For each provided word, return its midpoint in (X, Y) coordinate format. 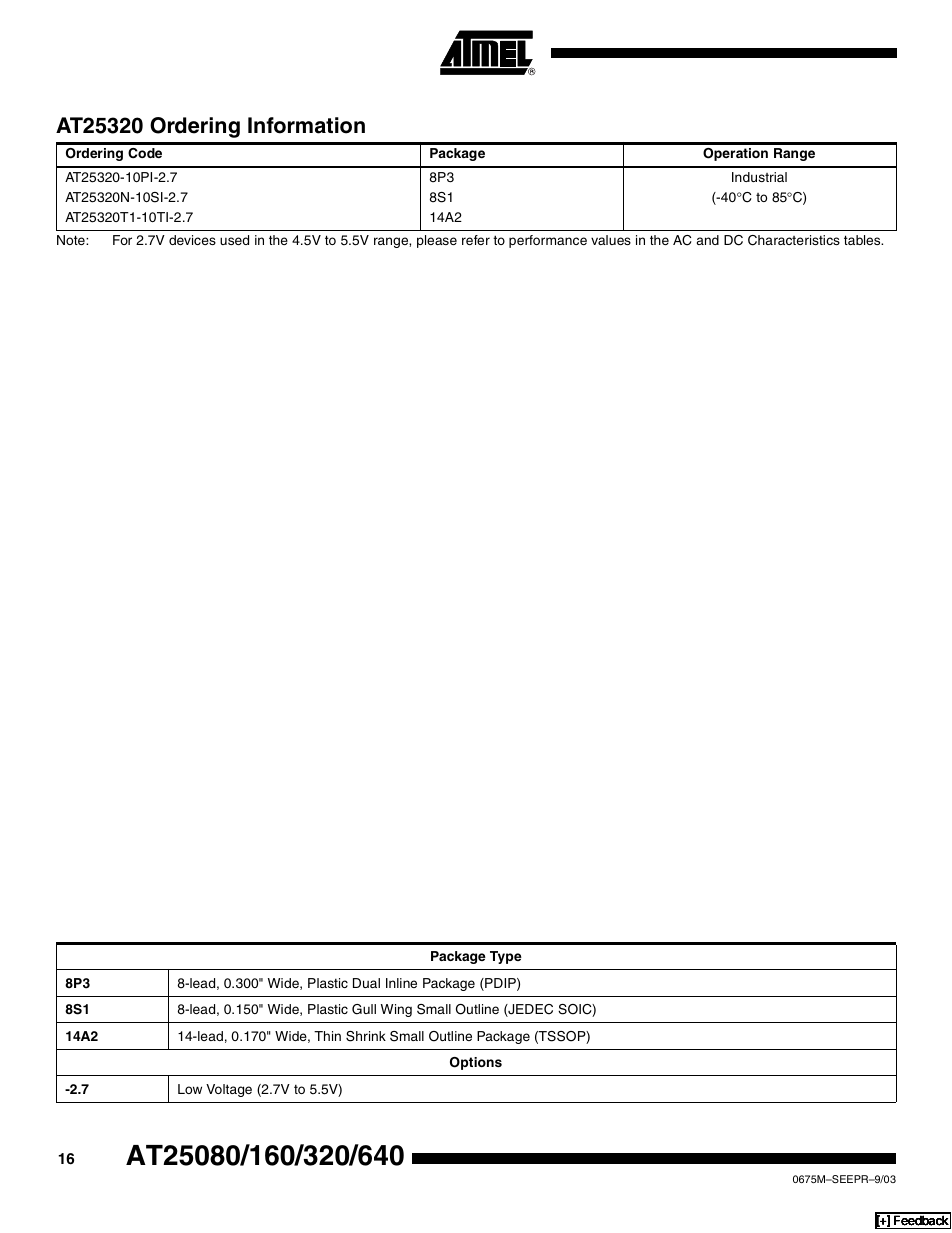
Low (190, 1089)
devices (192, 240)
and (708, 240)
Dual (366, 983)
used (234, 240)
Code (145, 153)
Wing (396, 1010)
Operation (735, 154)
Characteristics (794, 240)
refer (476, 240)
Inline (401, 983)
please (437, 241)
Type (506, 957)
